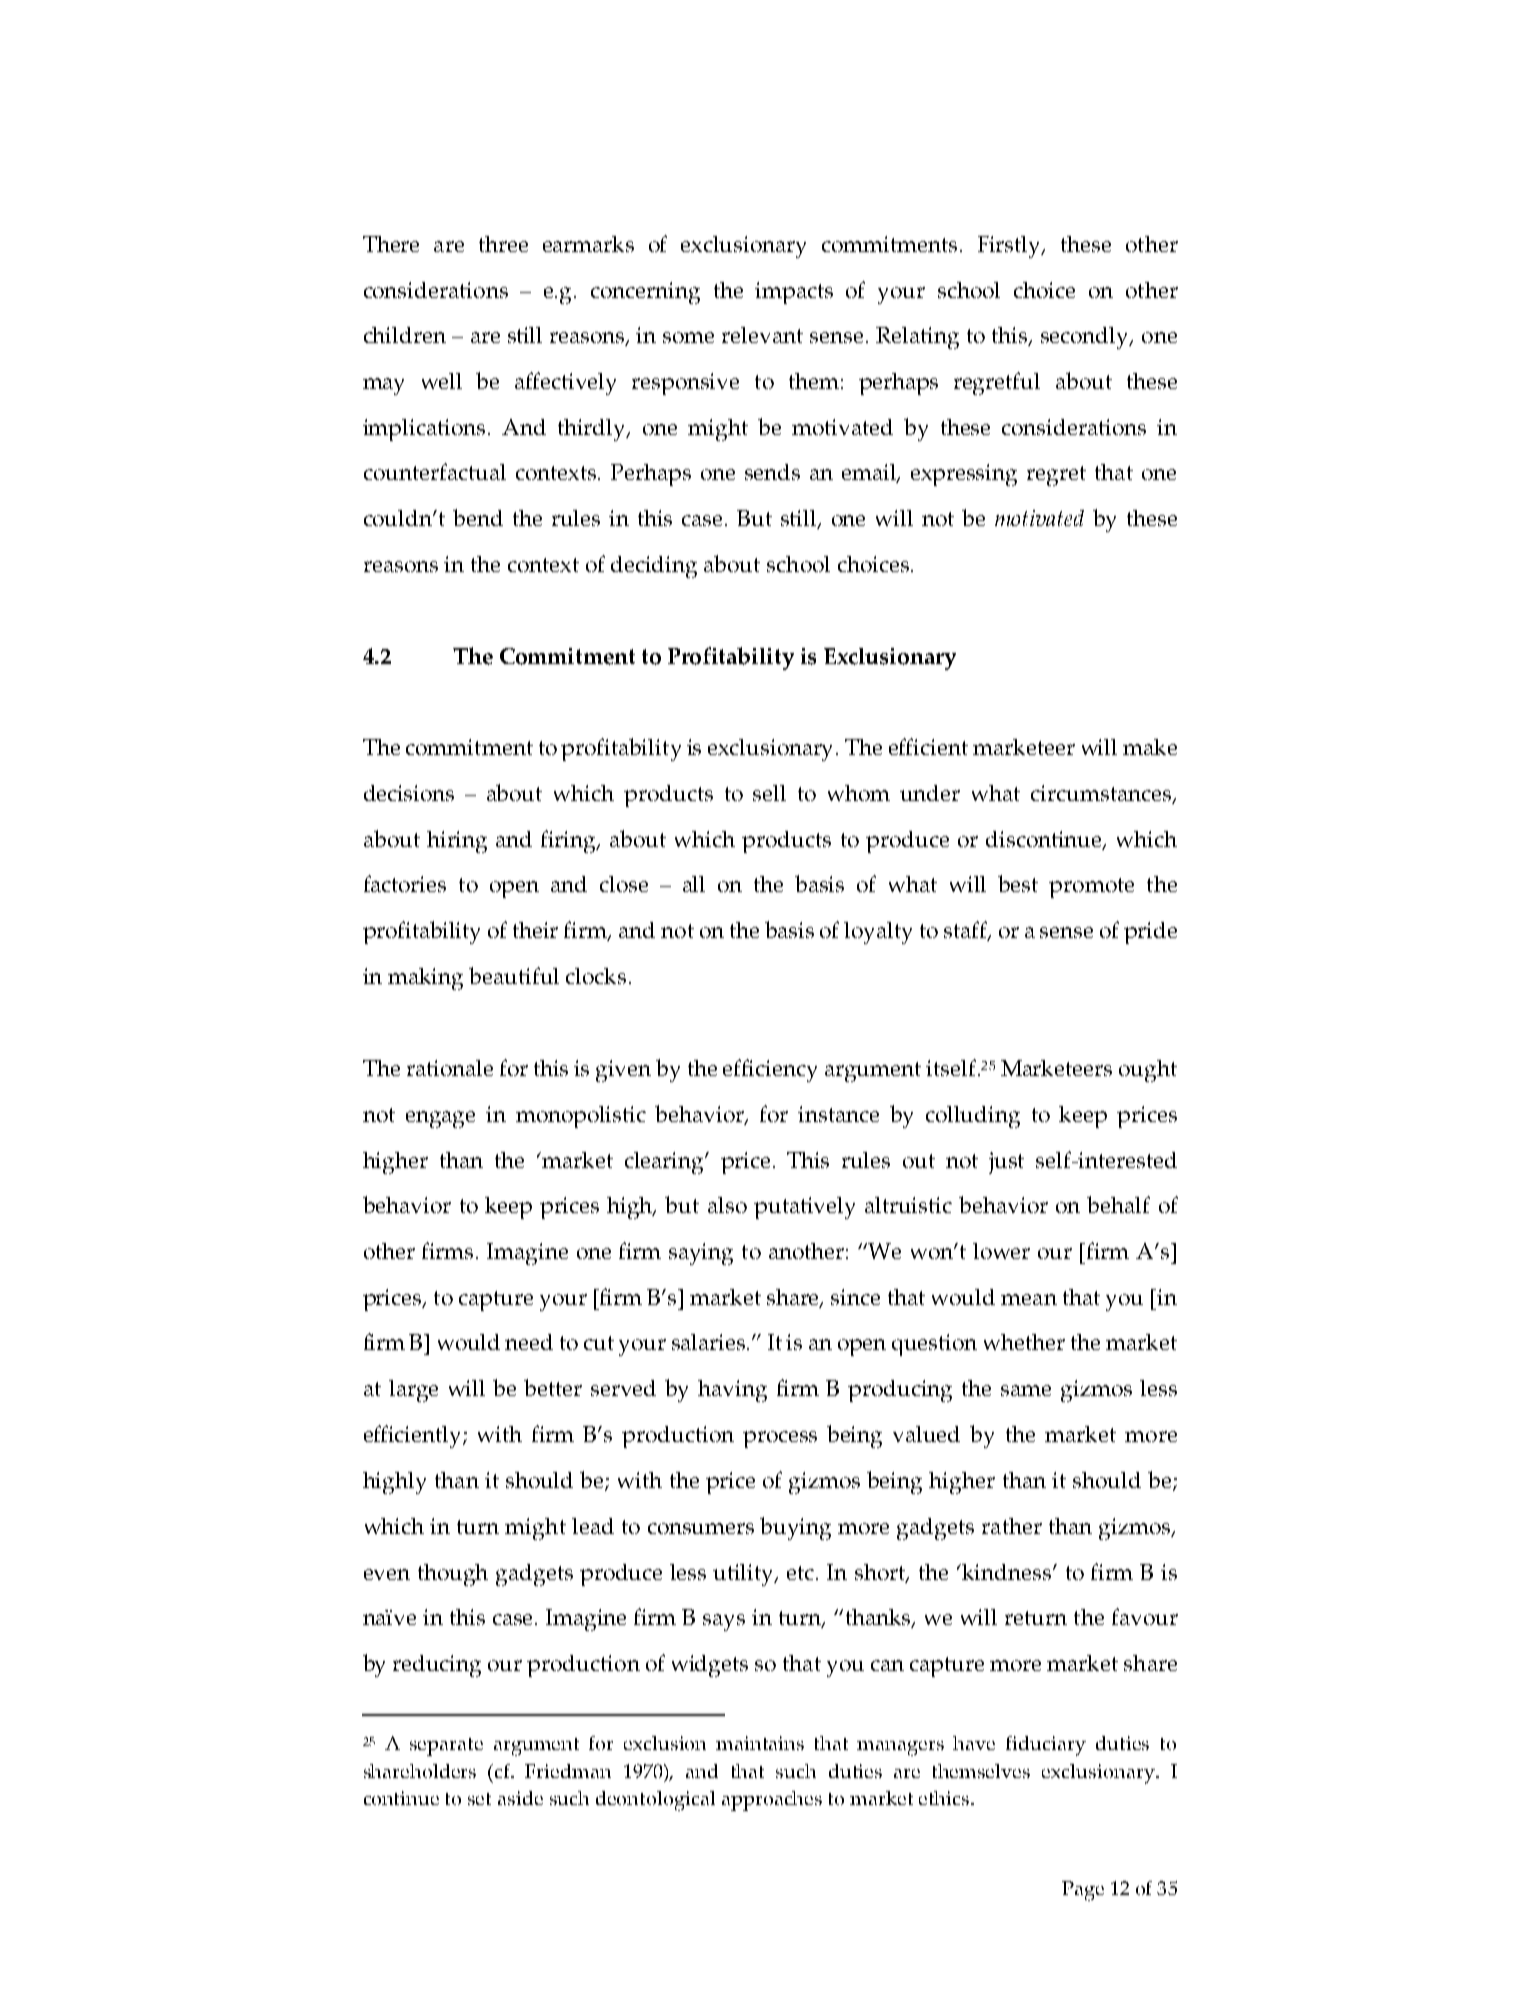 This image has height=1991, width=1539. I want to click on sell, so click(769, 793).
